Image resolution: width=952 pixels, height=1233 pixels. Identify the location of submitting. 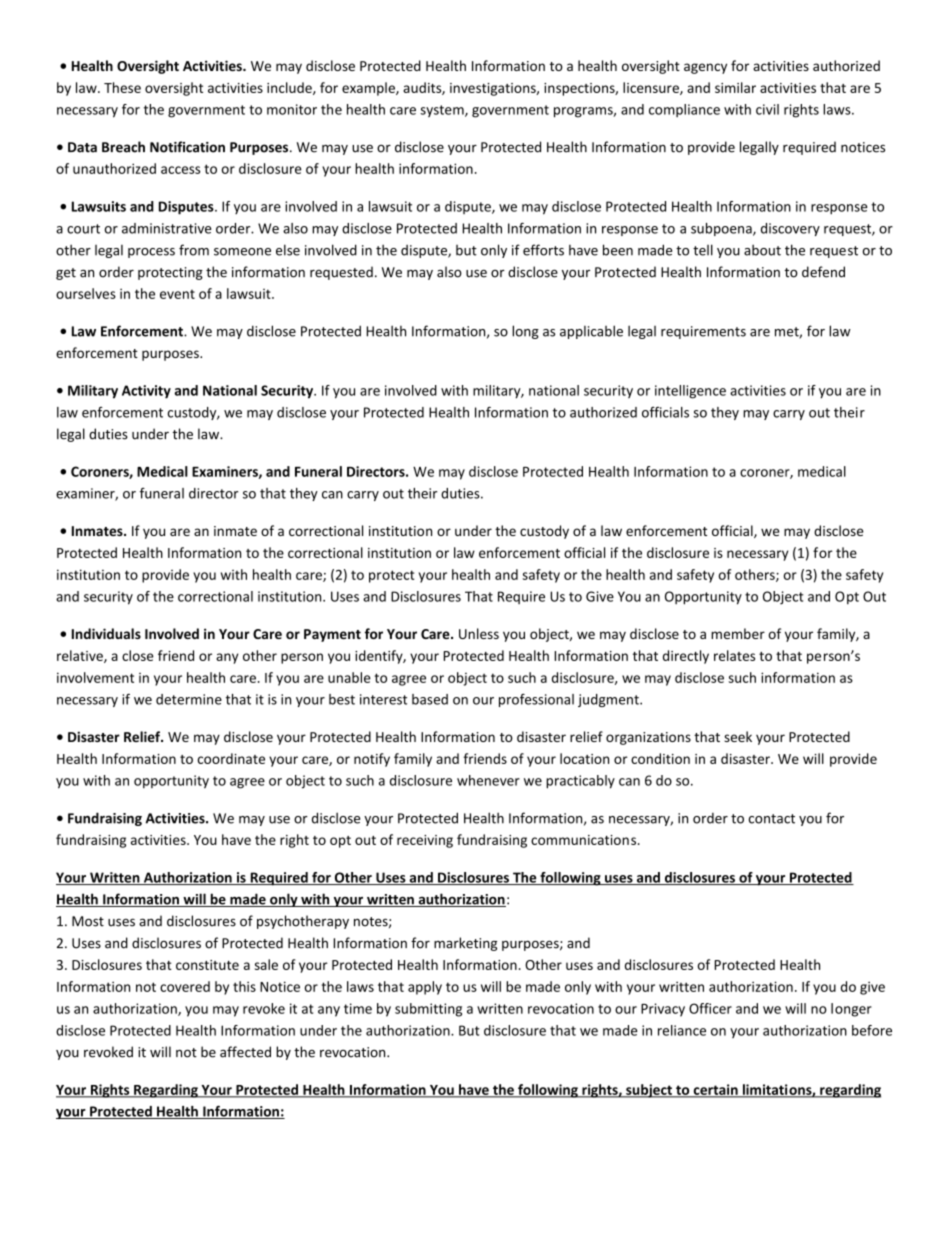
(428, 1010).
